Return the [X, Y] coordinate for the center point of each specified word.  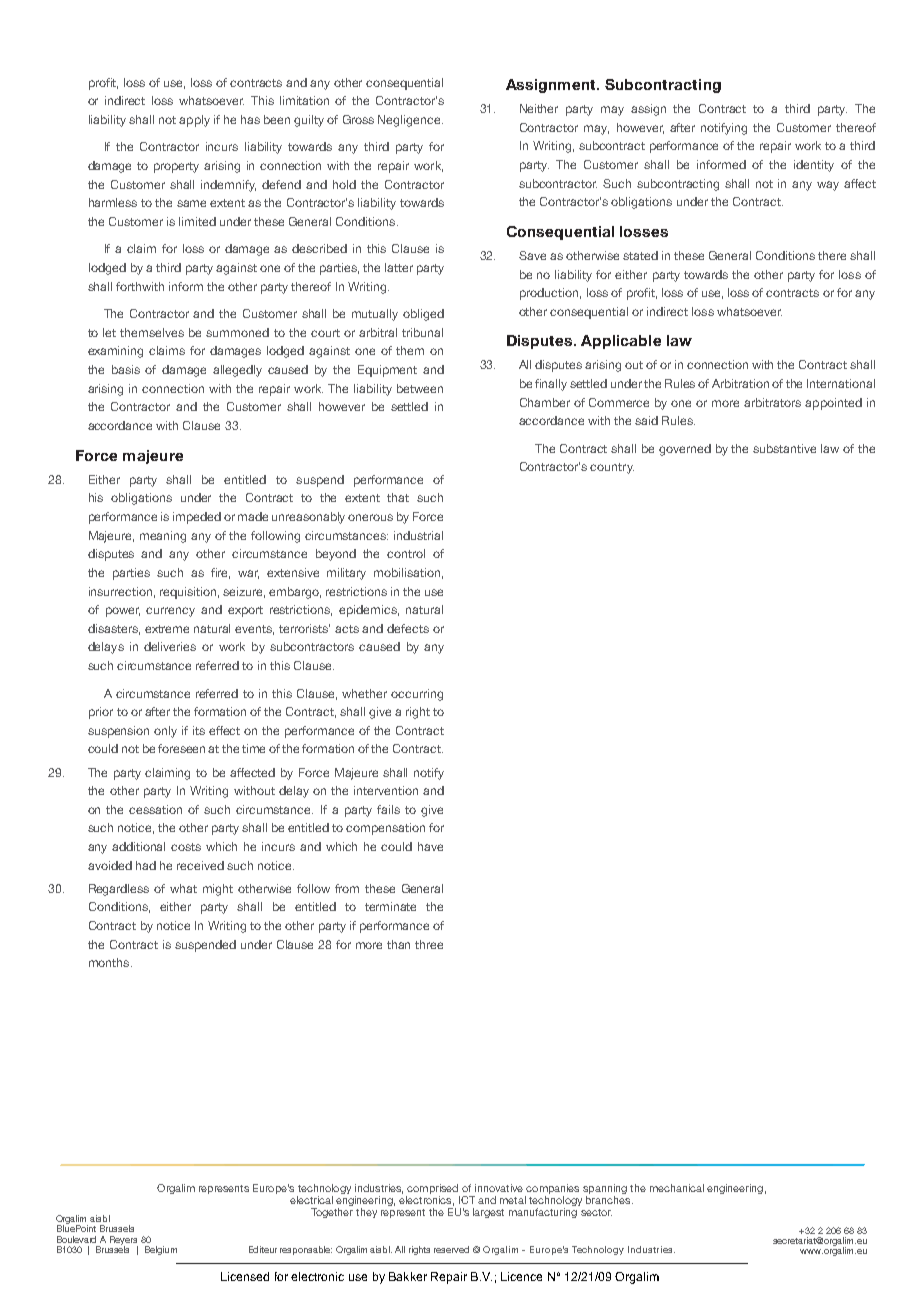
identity [814, 166]
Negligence [410, 121]
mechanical [677, 1188]
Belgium [161, 1250]
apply [194, 121]
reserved [451, 1249]
